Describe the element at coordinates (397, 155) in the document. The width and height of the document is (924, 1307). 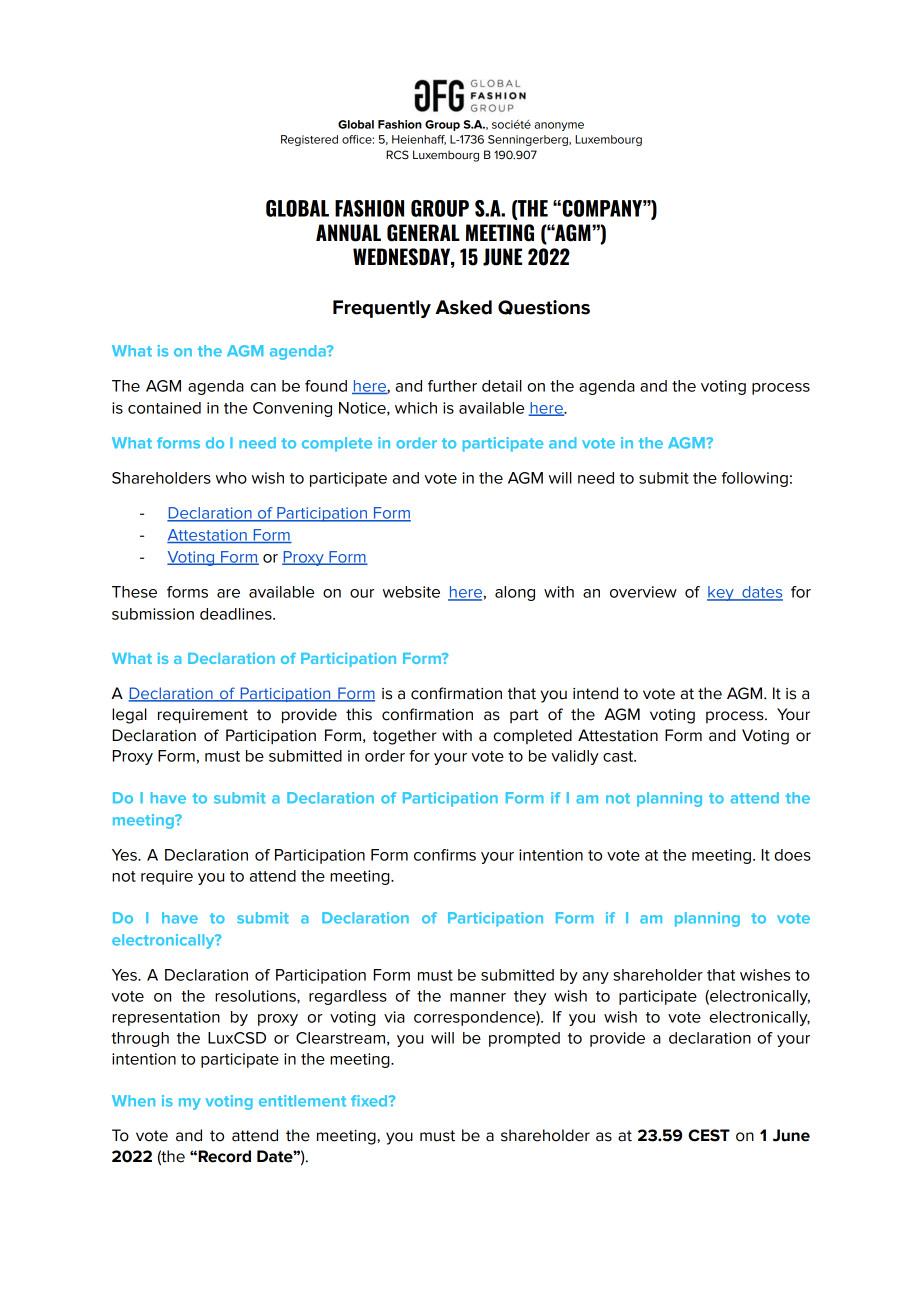
I see `RCS` at that location.
